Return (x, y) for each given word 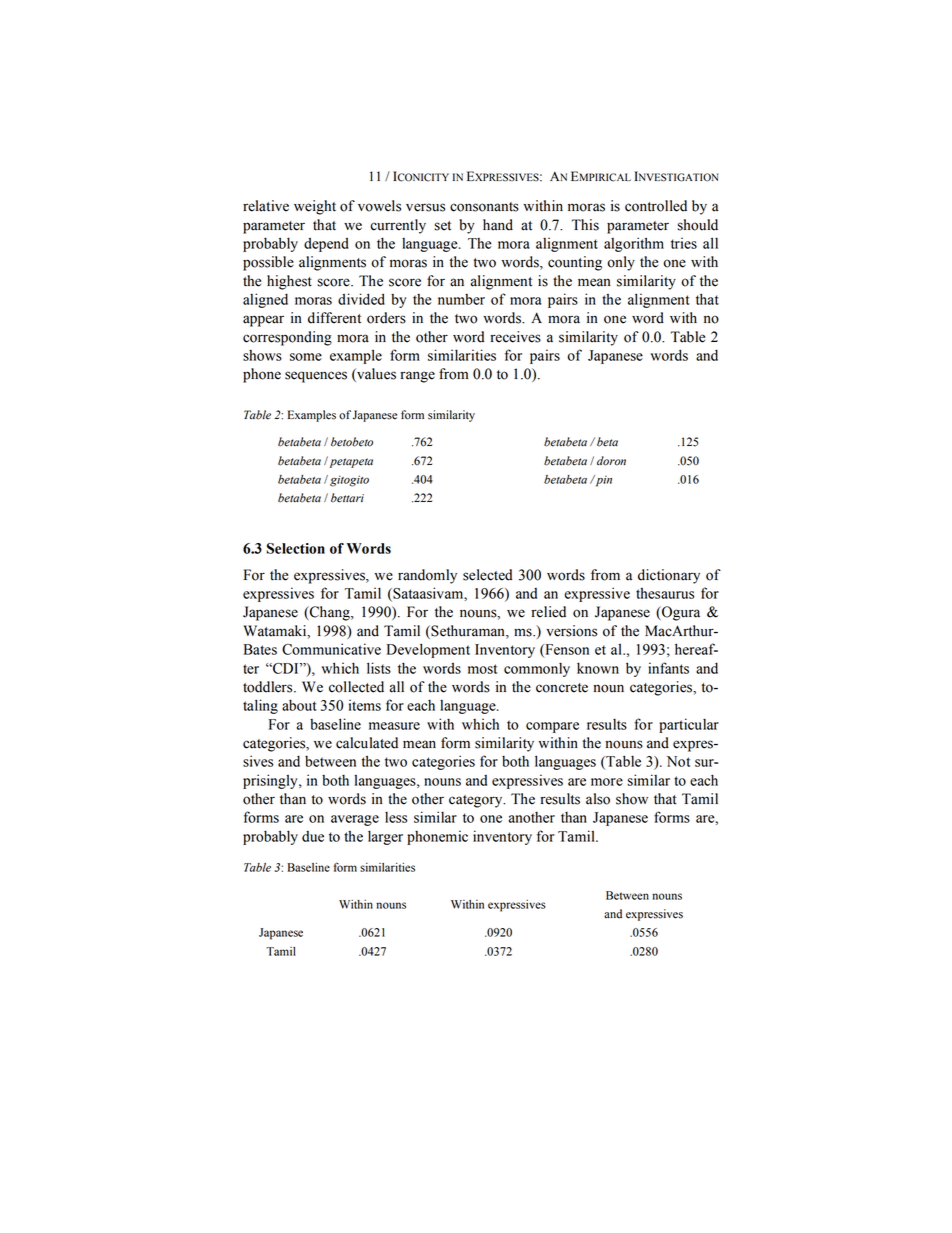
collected (356, 687)
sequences (316, 377)
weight (315, 207)
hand (498, 225)
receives (515, 337)
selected (487, 575)
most (482, 669)
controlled (656, 206)
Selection (296, 548)
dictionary (669, 576)
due (313, 836)
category (477, 801)
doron (611, 461)
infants (668, 668)
